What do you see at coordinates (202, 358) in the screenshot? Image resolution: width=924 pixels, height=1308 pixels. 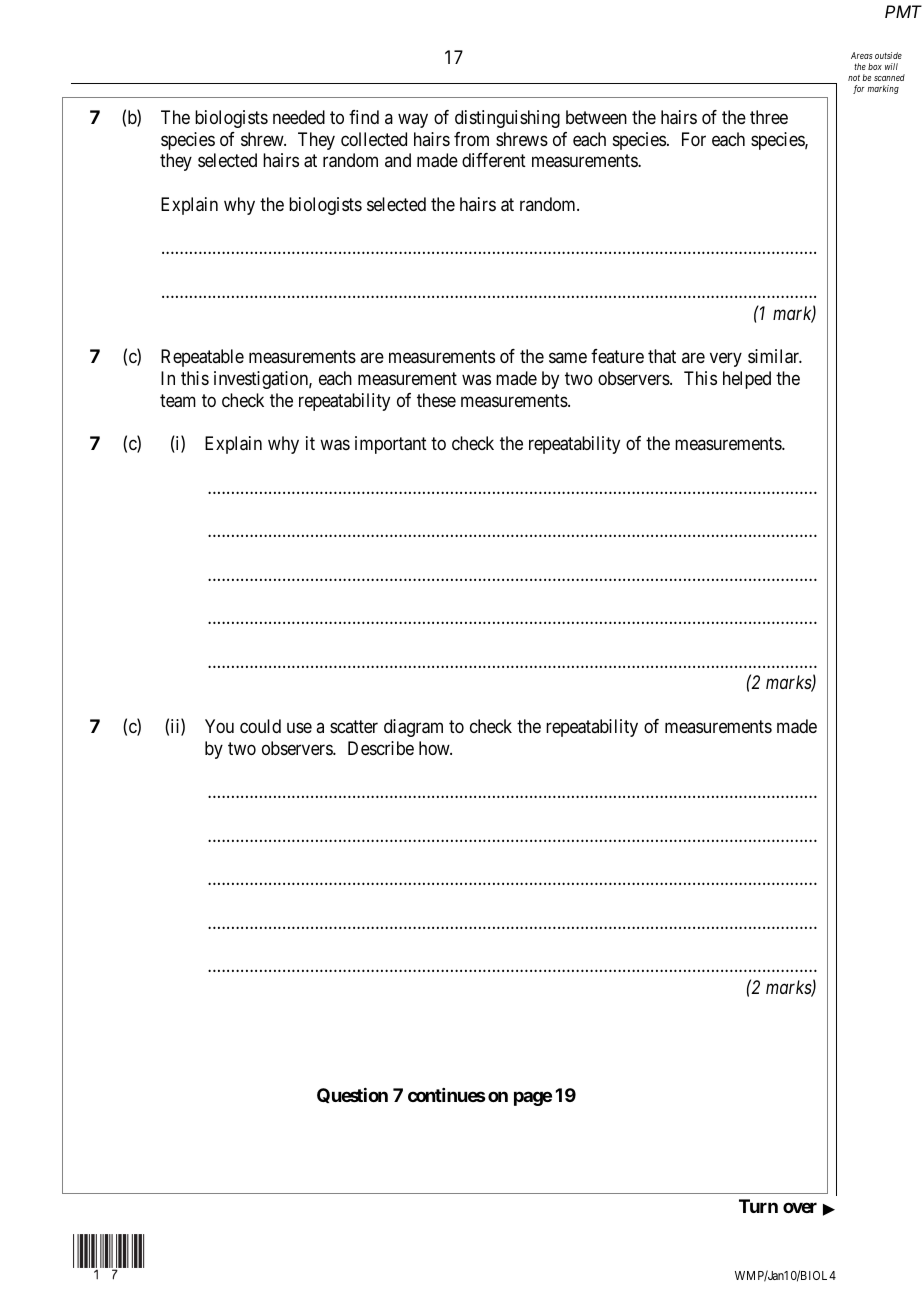 I see `Repeatable` at bounding box center [202, 358].
